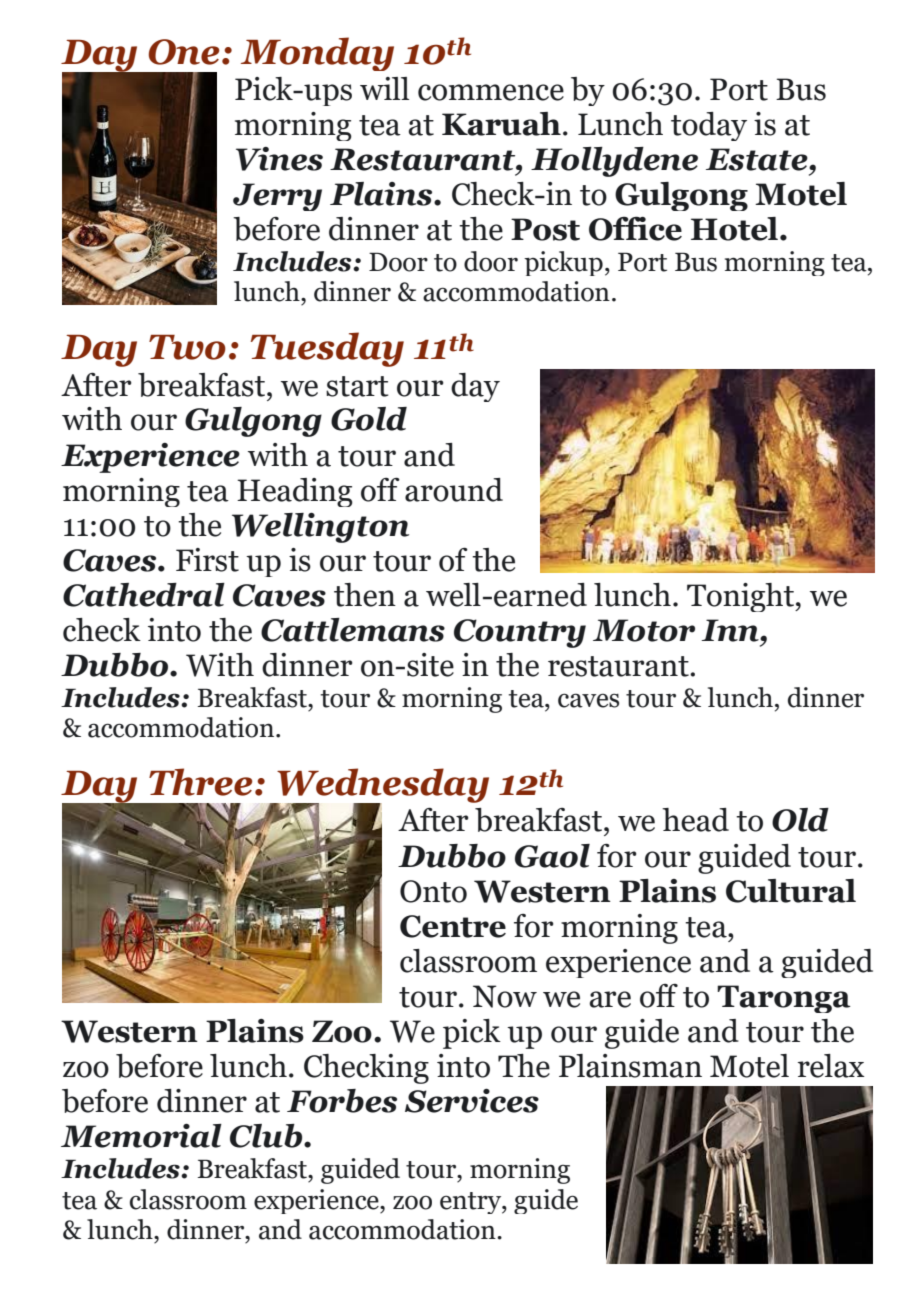  I want to click on Country, so click(520, 633).
